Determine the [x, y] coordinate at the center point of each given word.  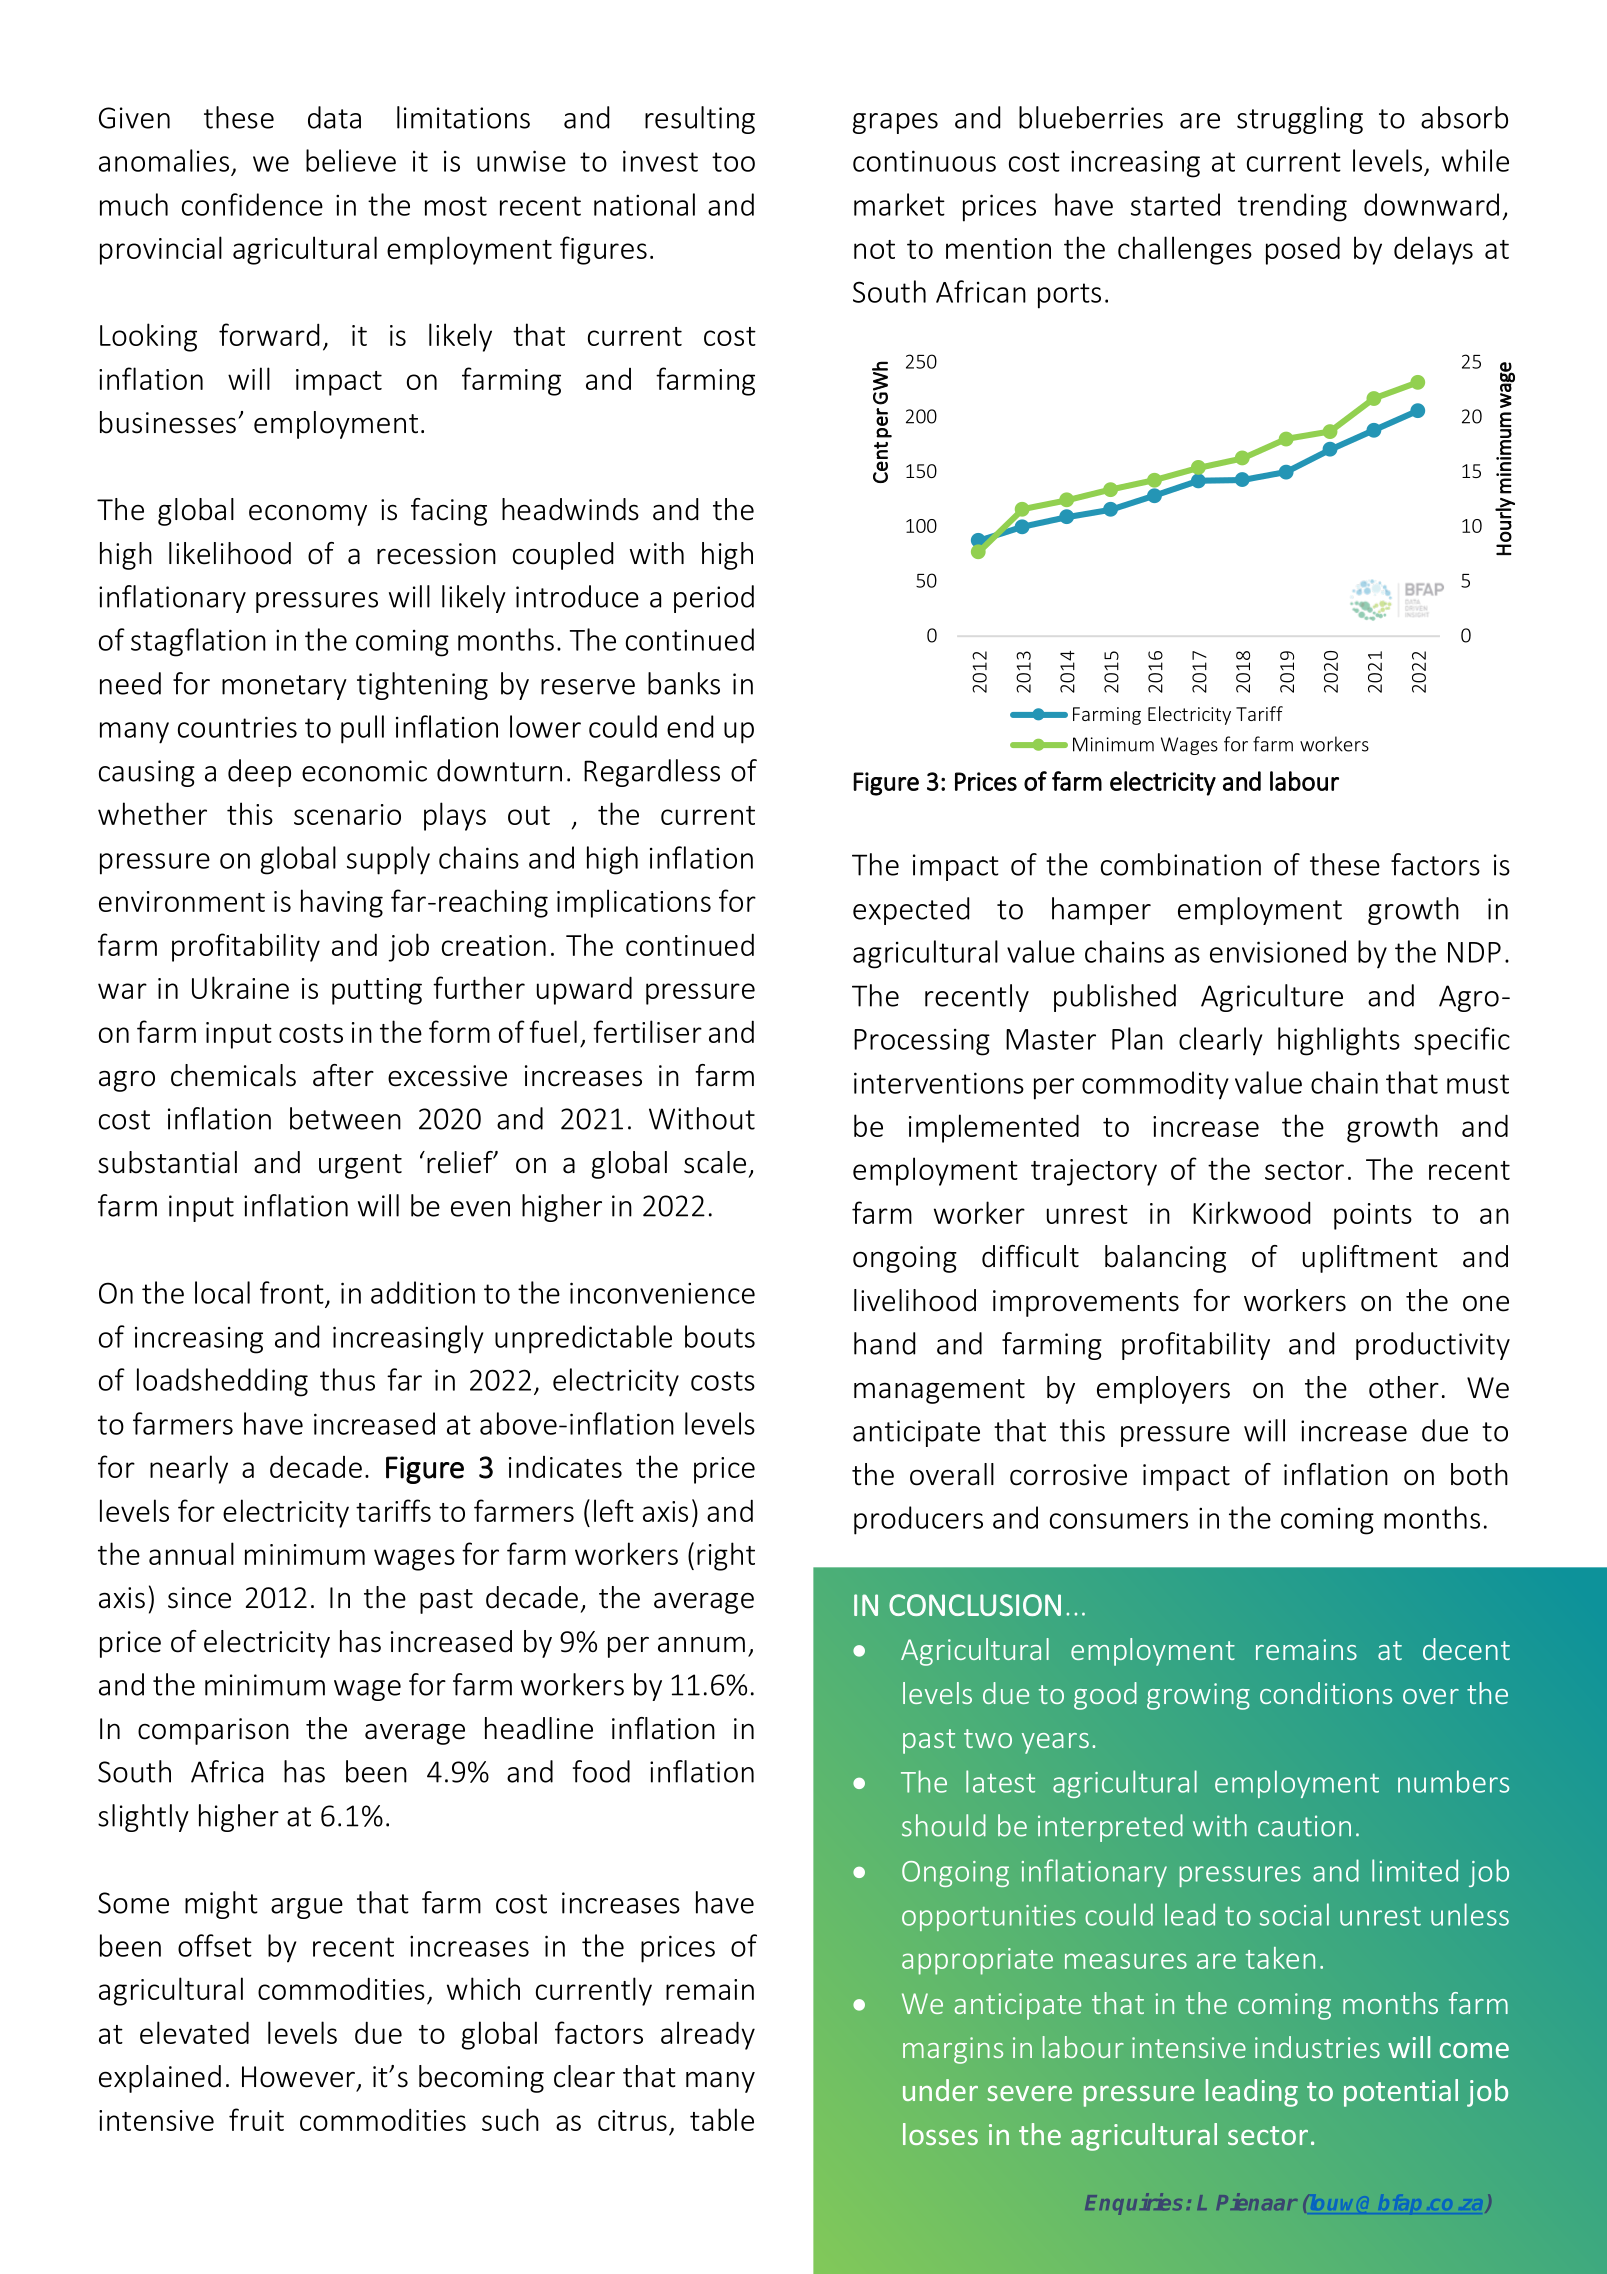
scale [715, 1162]
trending [1292, 207]
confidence [252, 204]
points [1373, 1216]
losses [940, 2134]
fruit [256, 2119]
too [733, 162]
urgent [360, 1166]
